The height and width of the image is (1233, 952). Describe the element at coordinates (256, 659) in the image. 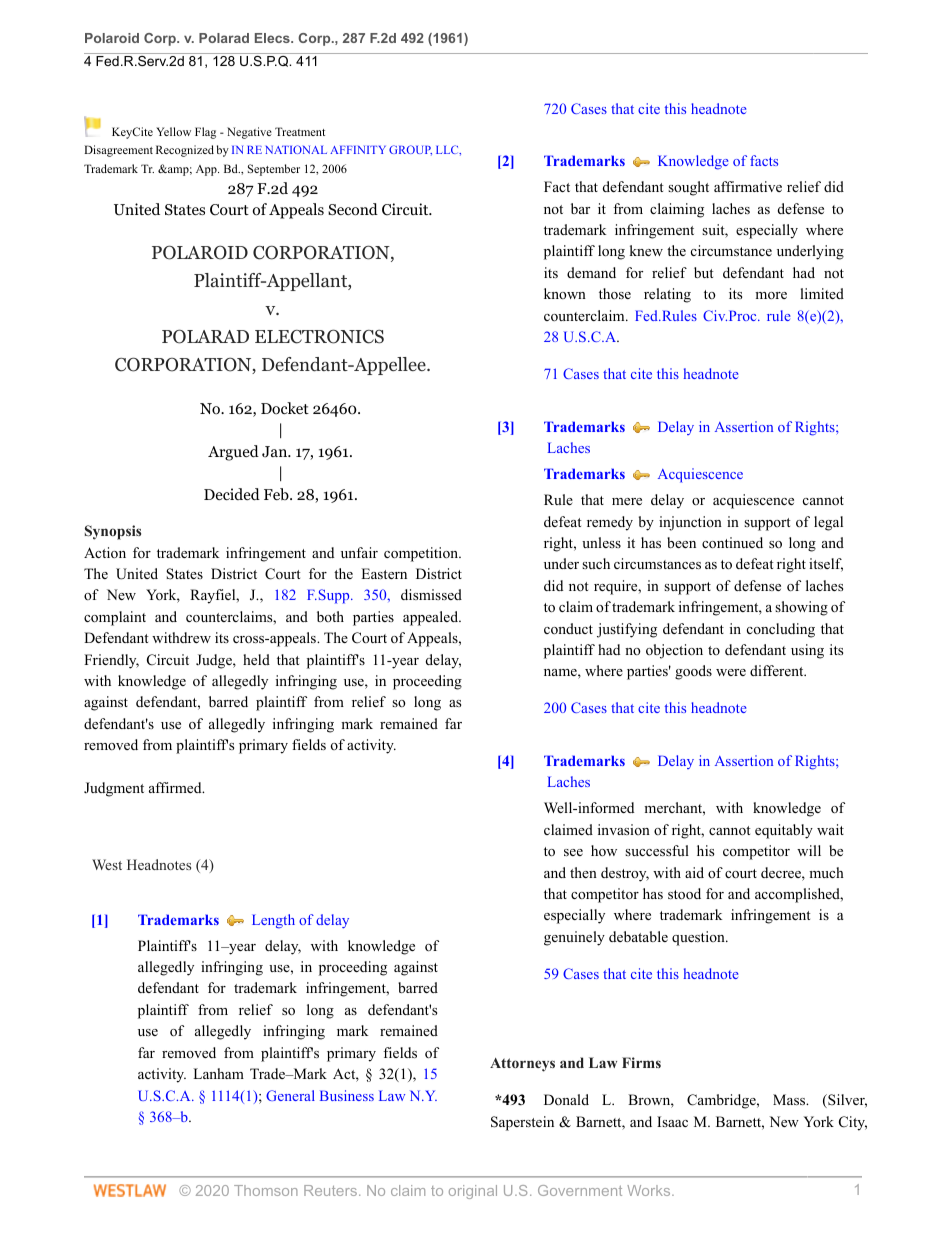

I see `held` at that location.
